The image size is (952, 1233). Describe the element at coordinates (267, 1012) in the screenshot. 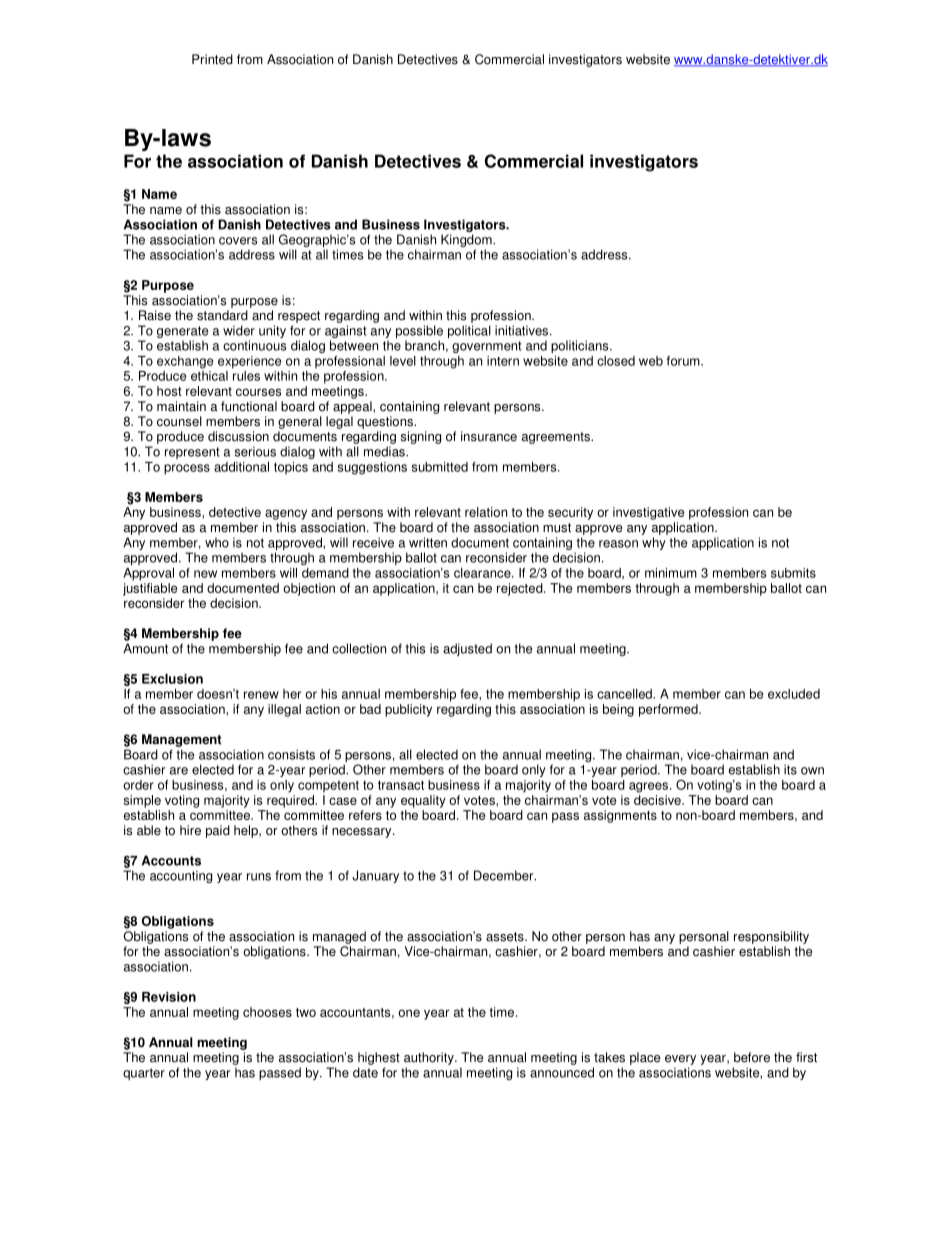

I see `chooses` at that location.
